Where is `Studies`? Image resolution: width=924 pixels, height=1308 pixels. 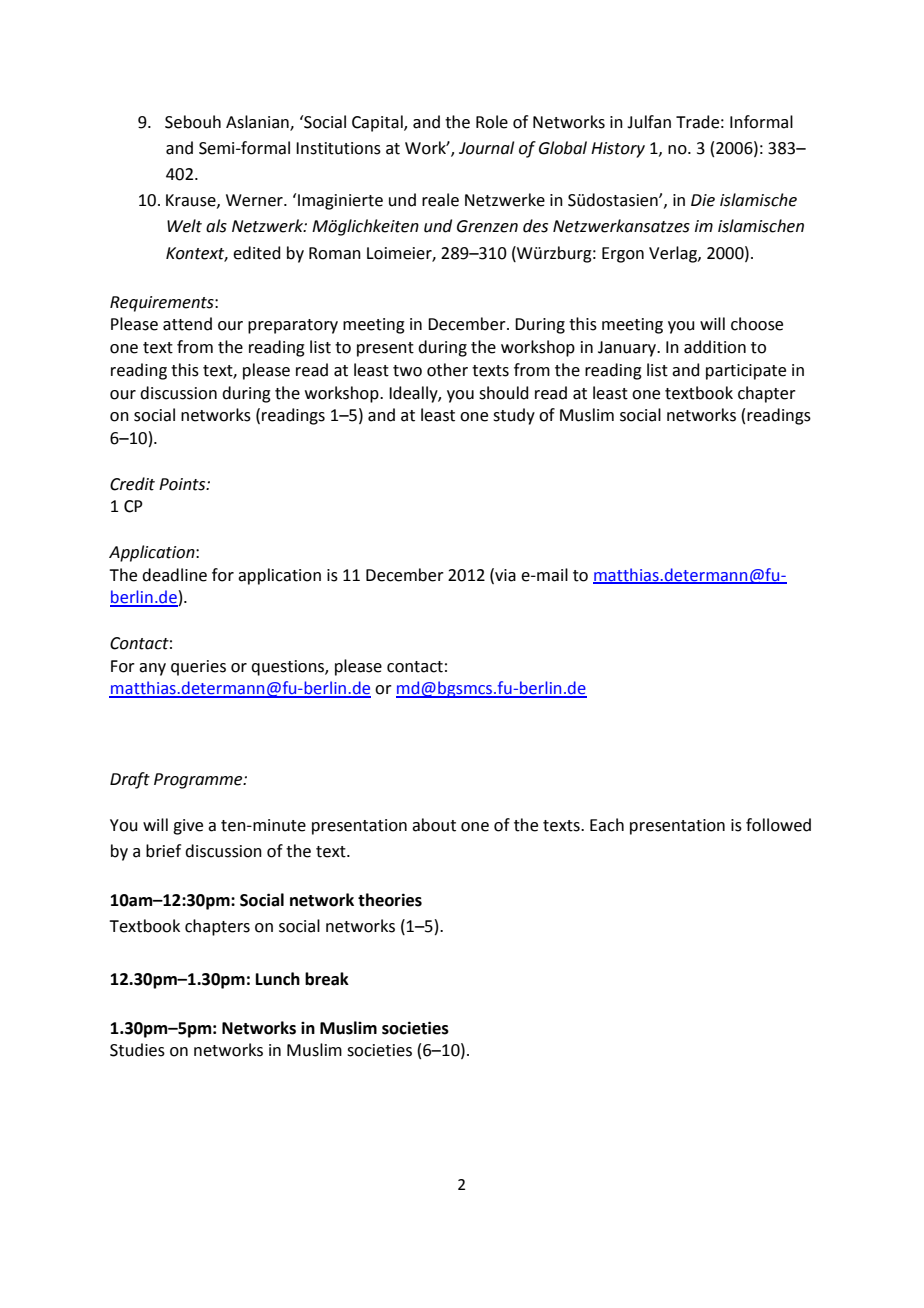 Studies is located at coordinates (137, 1050).
